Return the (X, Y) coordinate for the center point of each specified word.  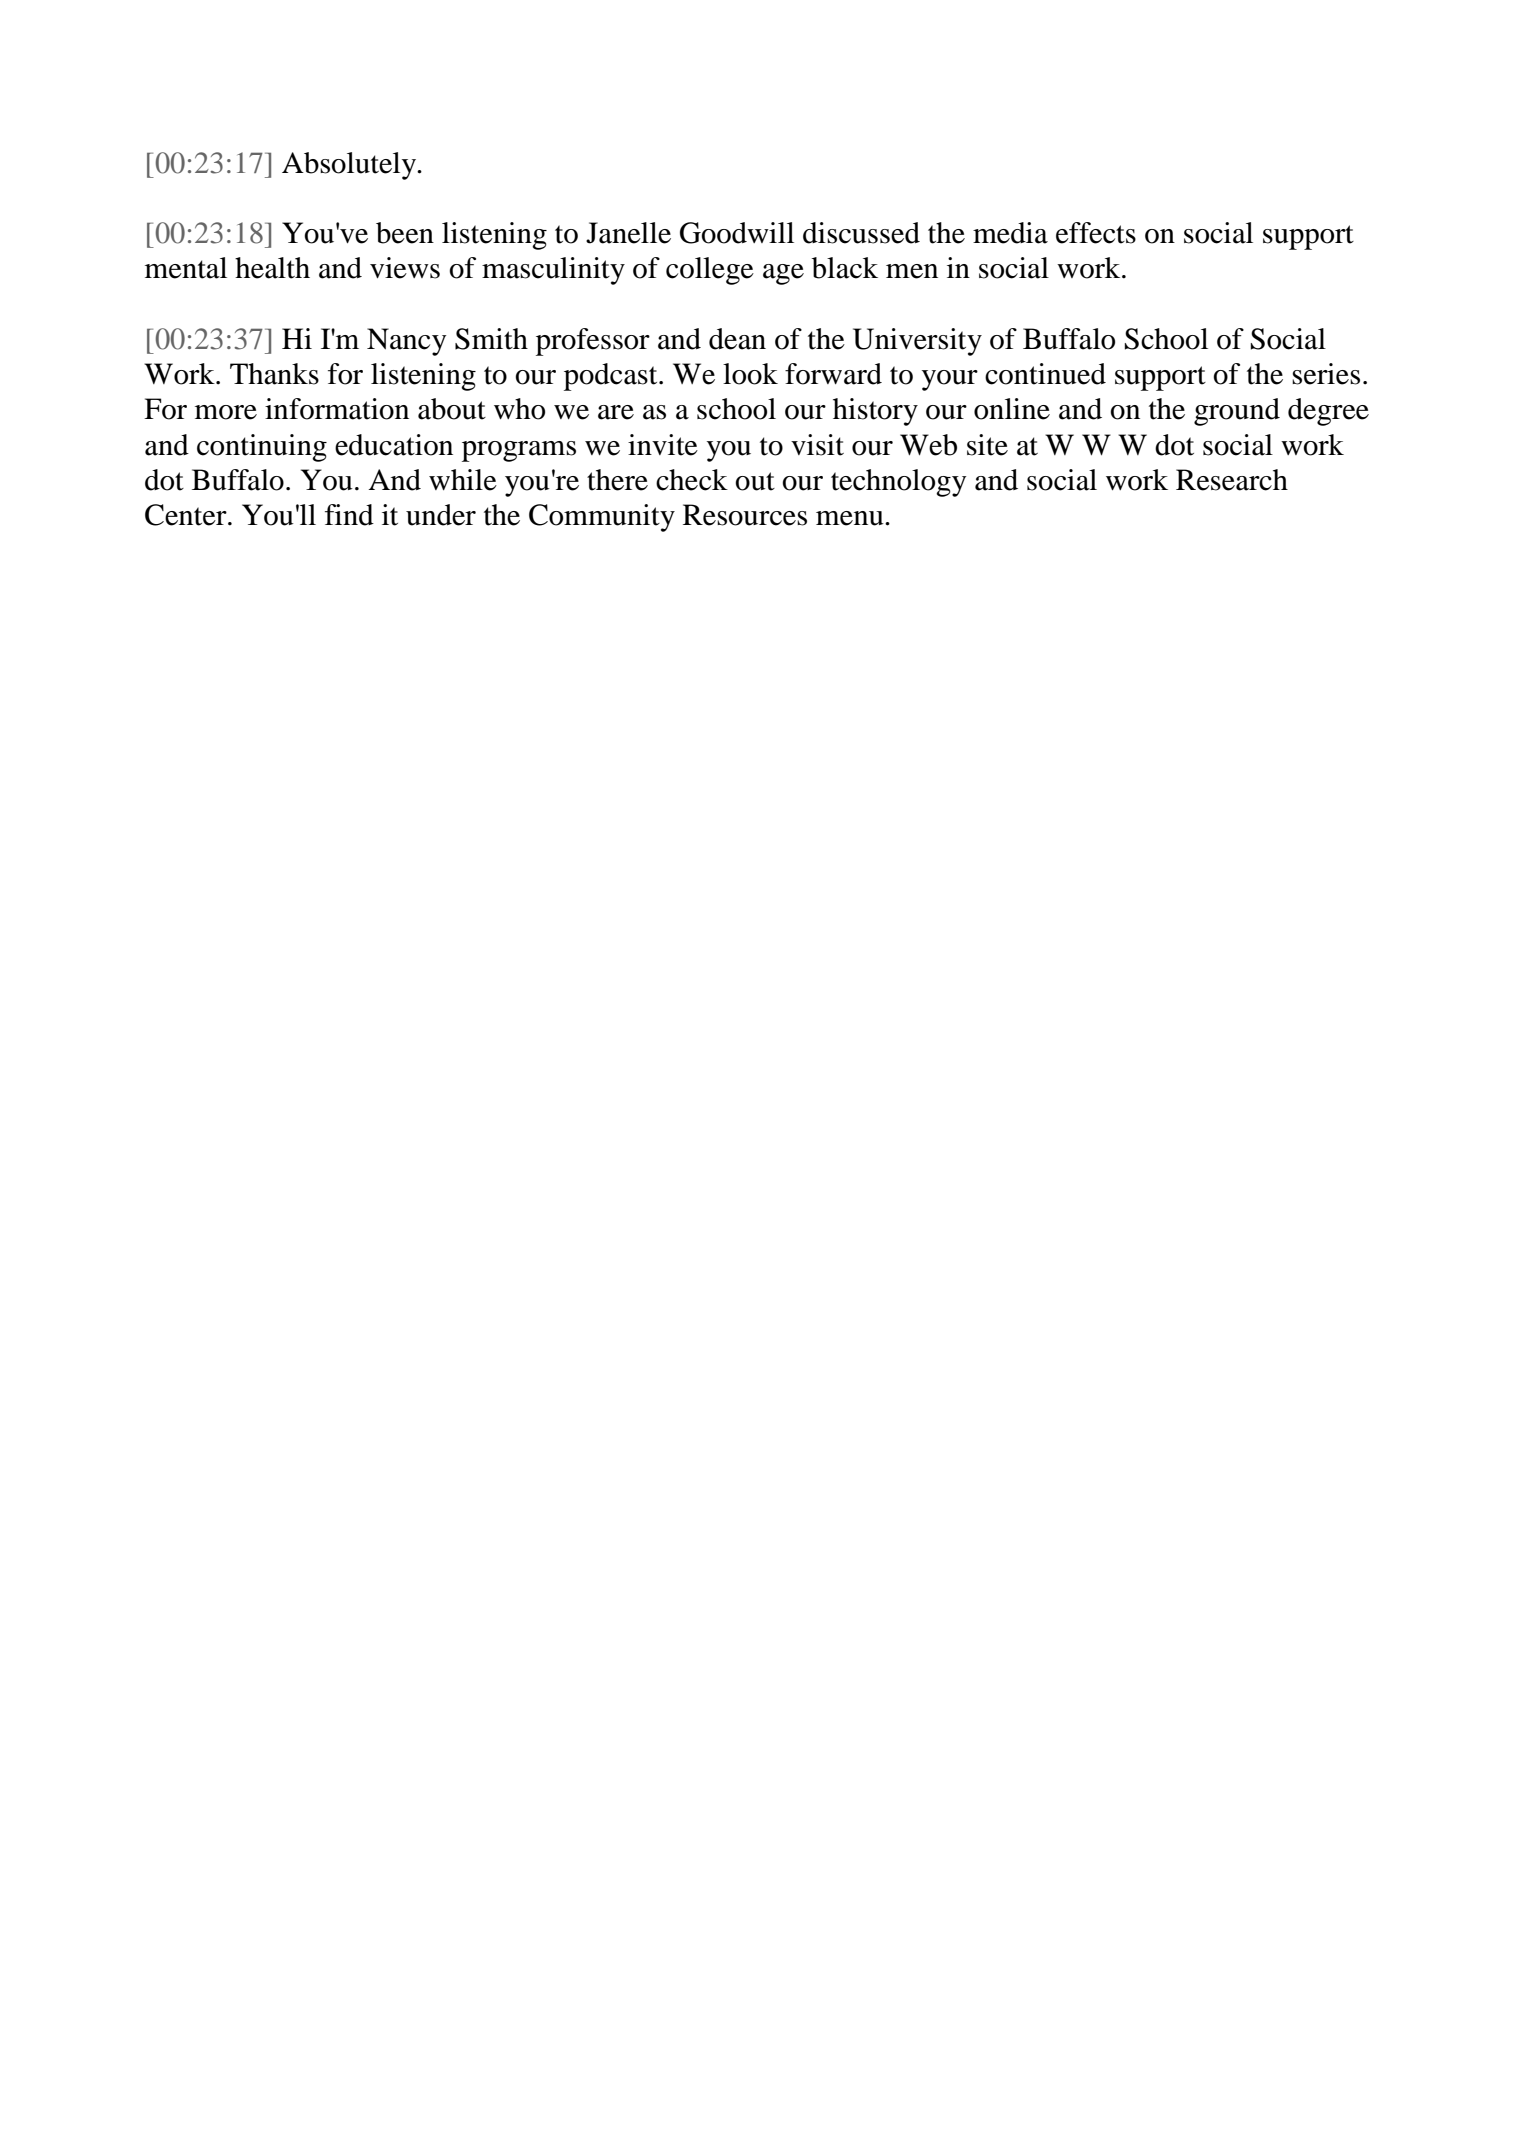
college (710, 271)
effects (1096, 233)
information (337, 409)
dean (737, 339)
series (1326, 374)
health (272, 268)
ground (1237, 412)
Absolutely (350, 166)
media (1010, 233)
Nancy (406, 342)
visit (817, 445)
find (349, 515)
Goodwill (737, 233)
